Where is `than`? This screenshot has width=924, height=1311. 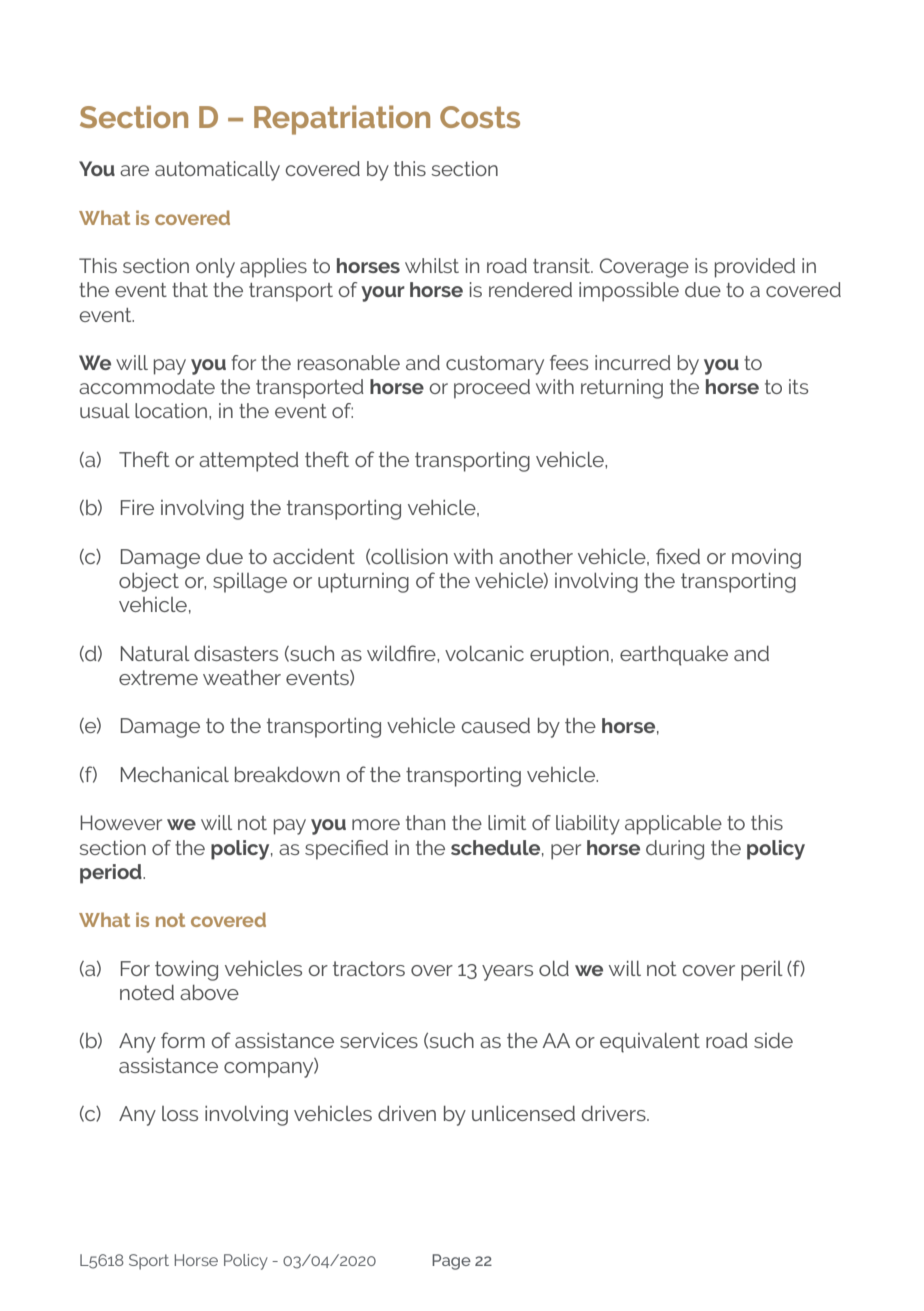 than is located at coordinates (425, 822).
